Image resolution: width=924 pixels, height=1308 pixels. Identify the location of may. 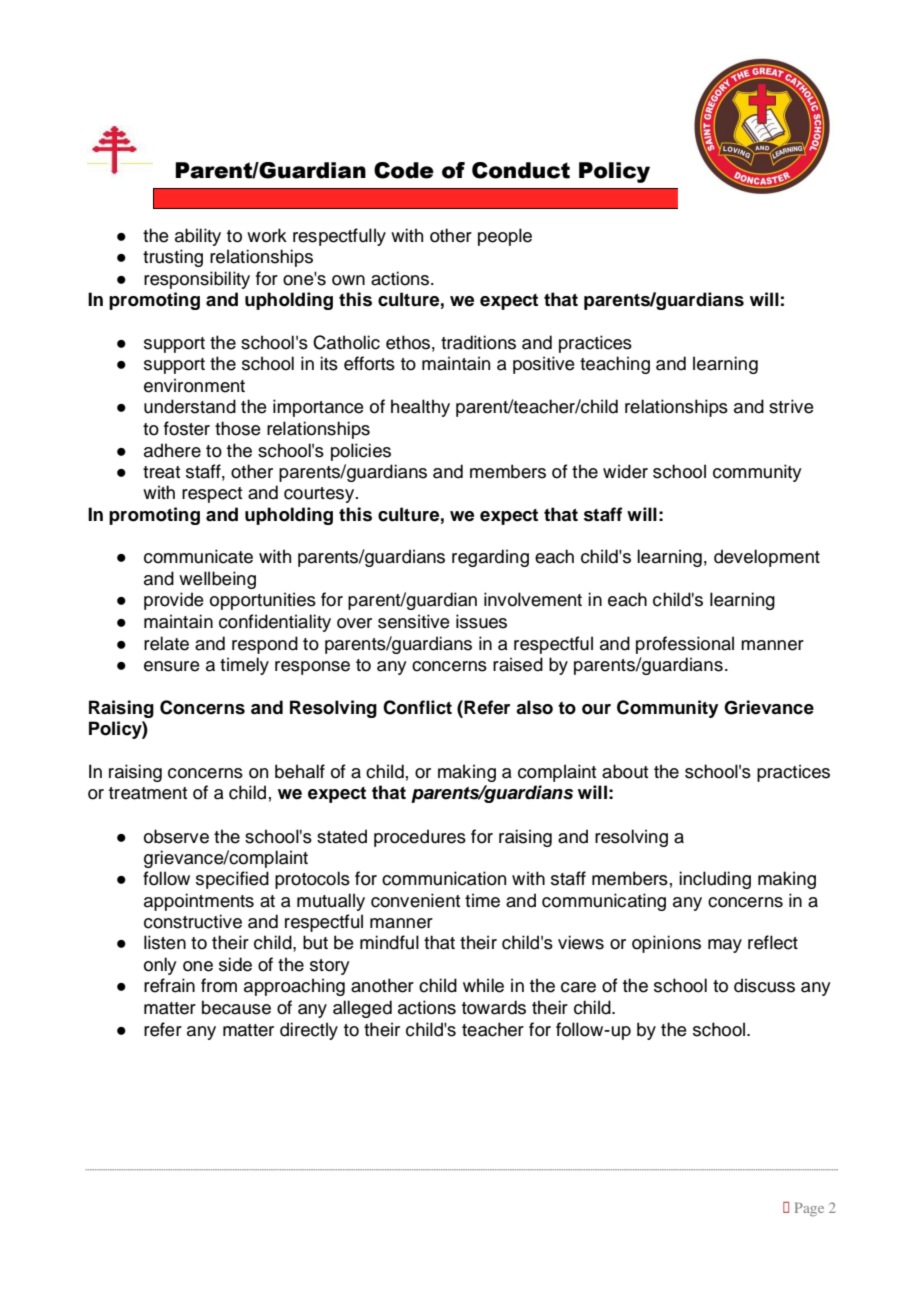
(725, 946).
